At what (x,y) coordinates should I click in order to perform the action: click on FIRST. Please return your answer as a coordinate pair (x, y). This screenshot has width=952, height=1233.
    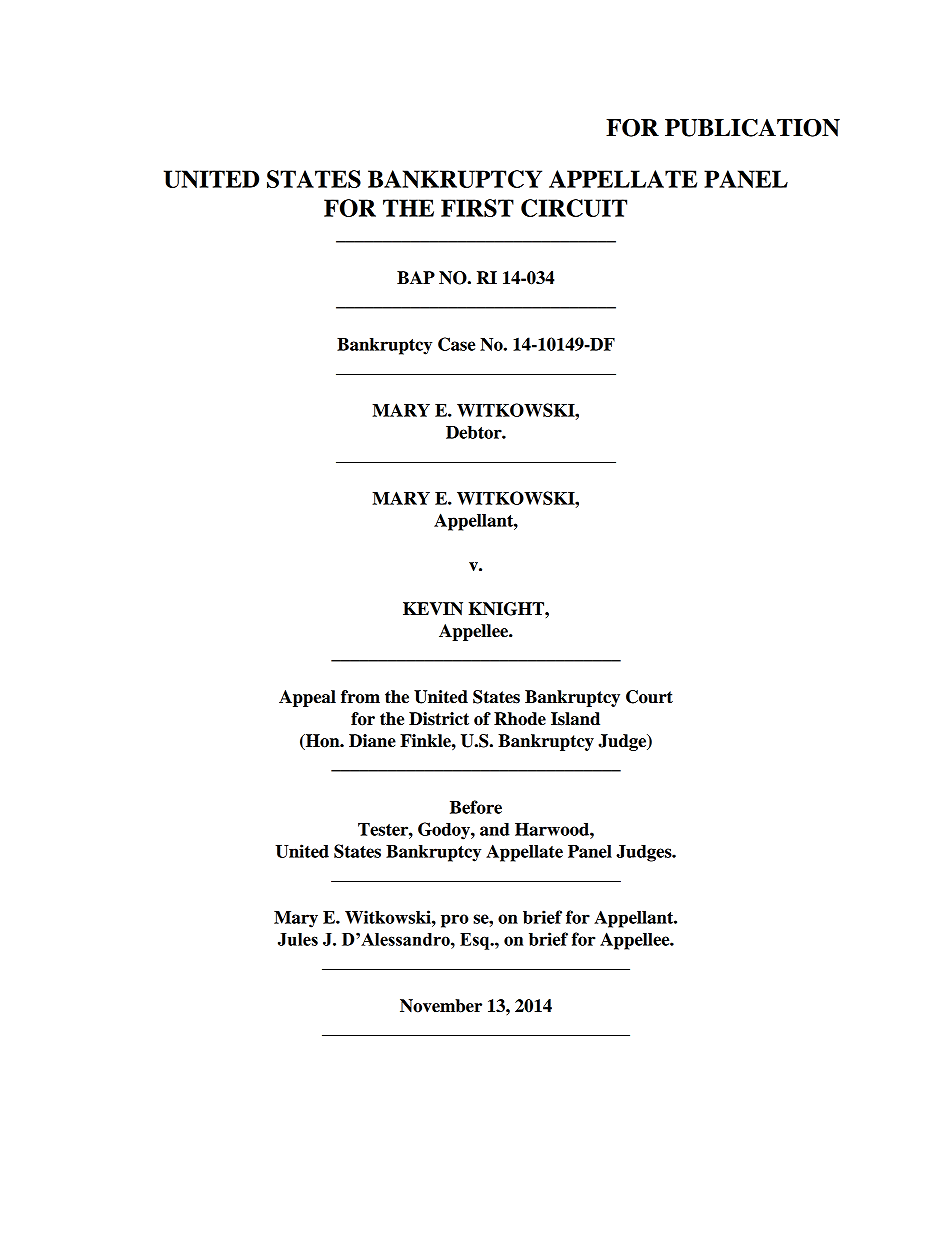
    Looking at the image, I should click on (477, 208).
